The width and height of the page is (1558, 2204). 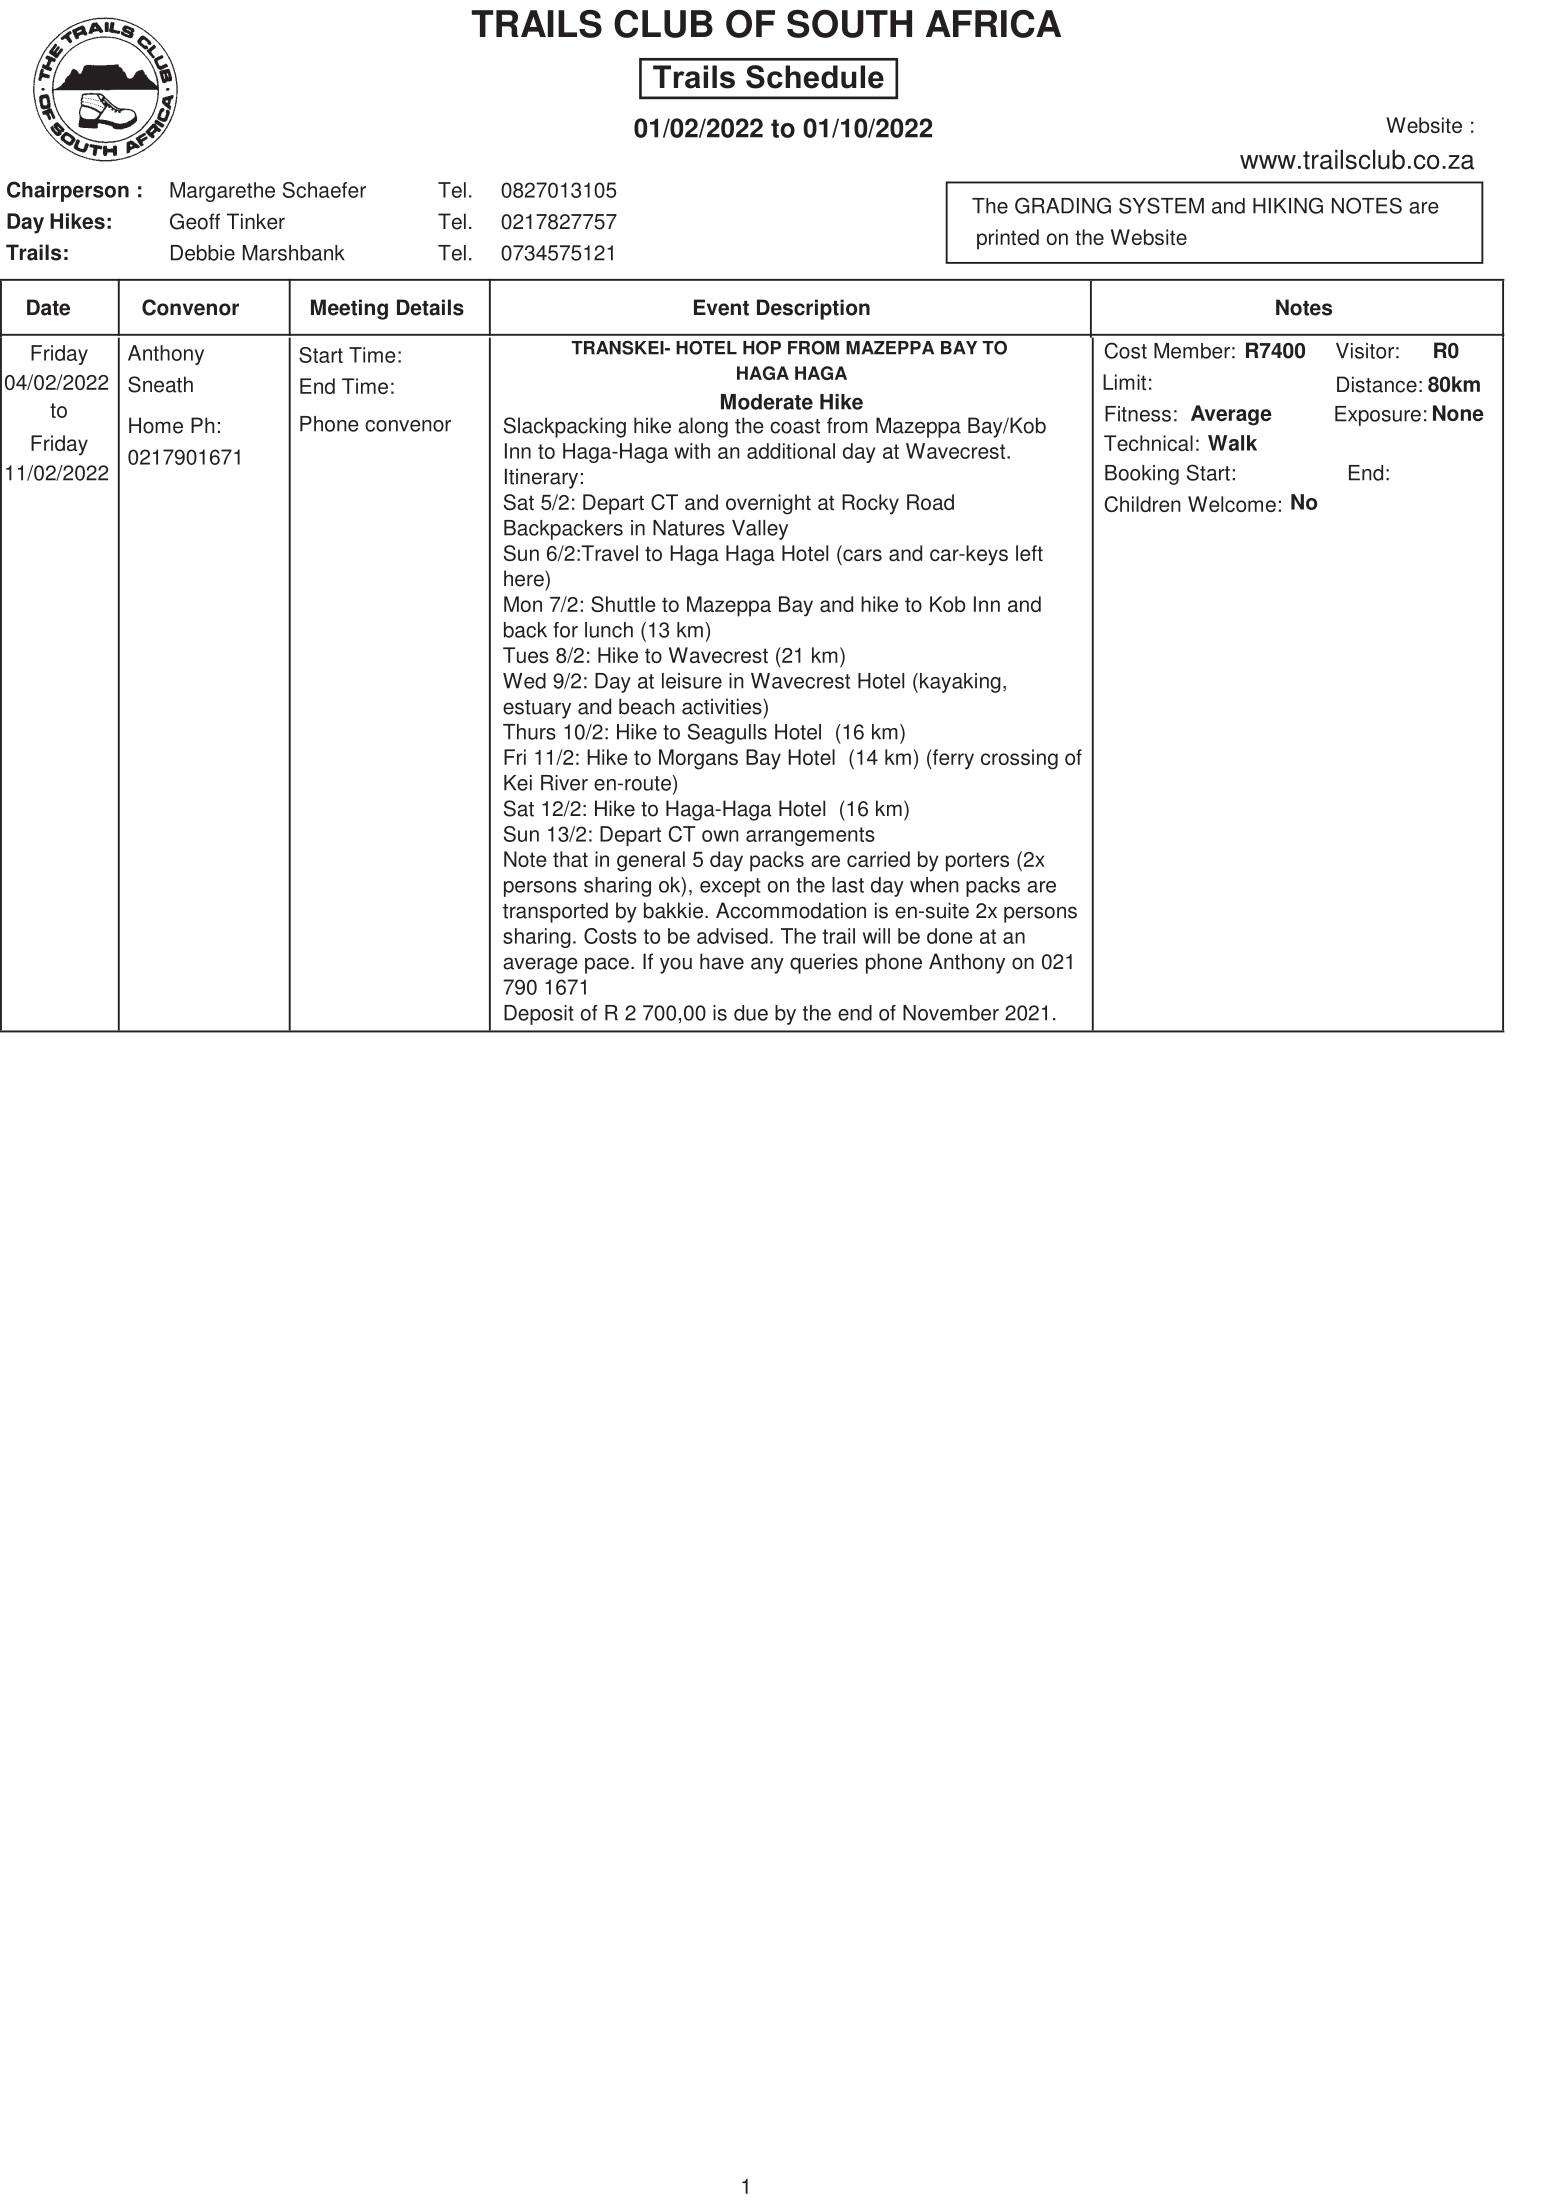 I want to click on Thurs, so click(x=529, y=732).
